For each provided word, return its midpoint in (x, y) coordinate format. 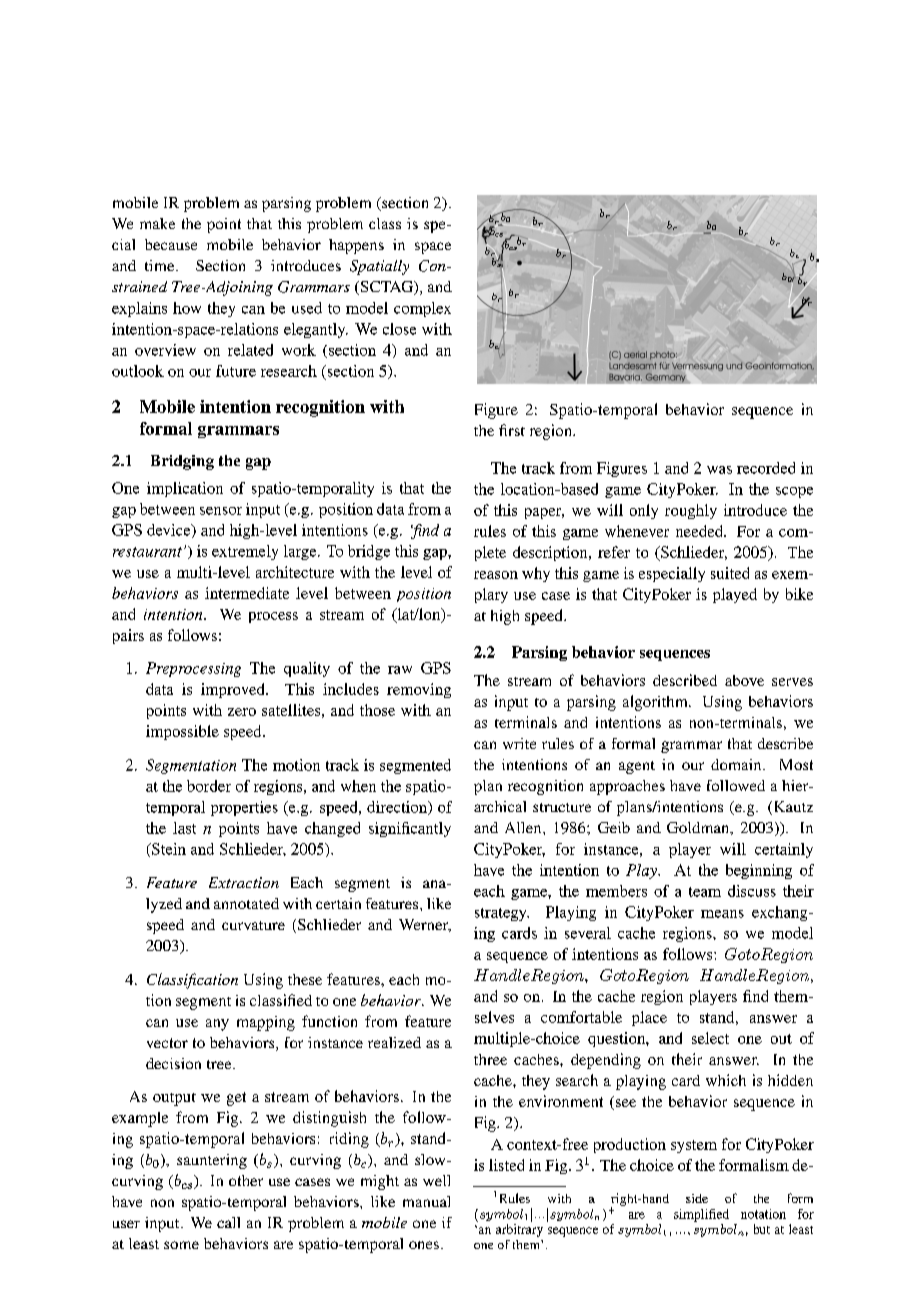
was (719, 470)
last (184, 828)
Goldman (699, 828)
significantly (410, 829)
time (161, 265)
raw (400, 670)
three (490, 1059)
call (228, 1222)
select (710, 1038)
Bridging (182, 462)
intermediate (247, 593)
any (217, 1025)
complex (422, 309)
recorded (766, 468)
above (744, 680)
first (512, 430)
